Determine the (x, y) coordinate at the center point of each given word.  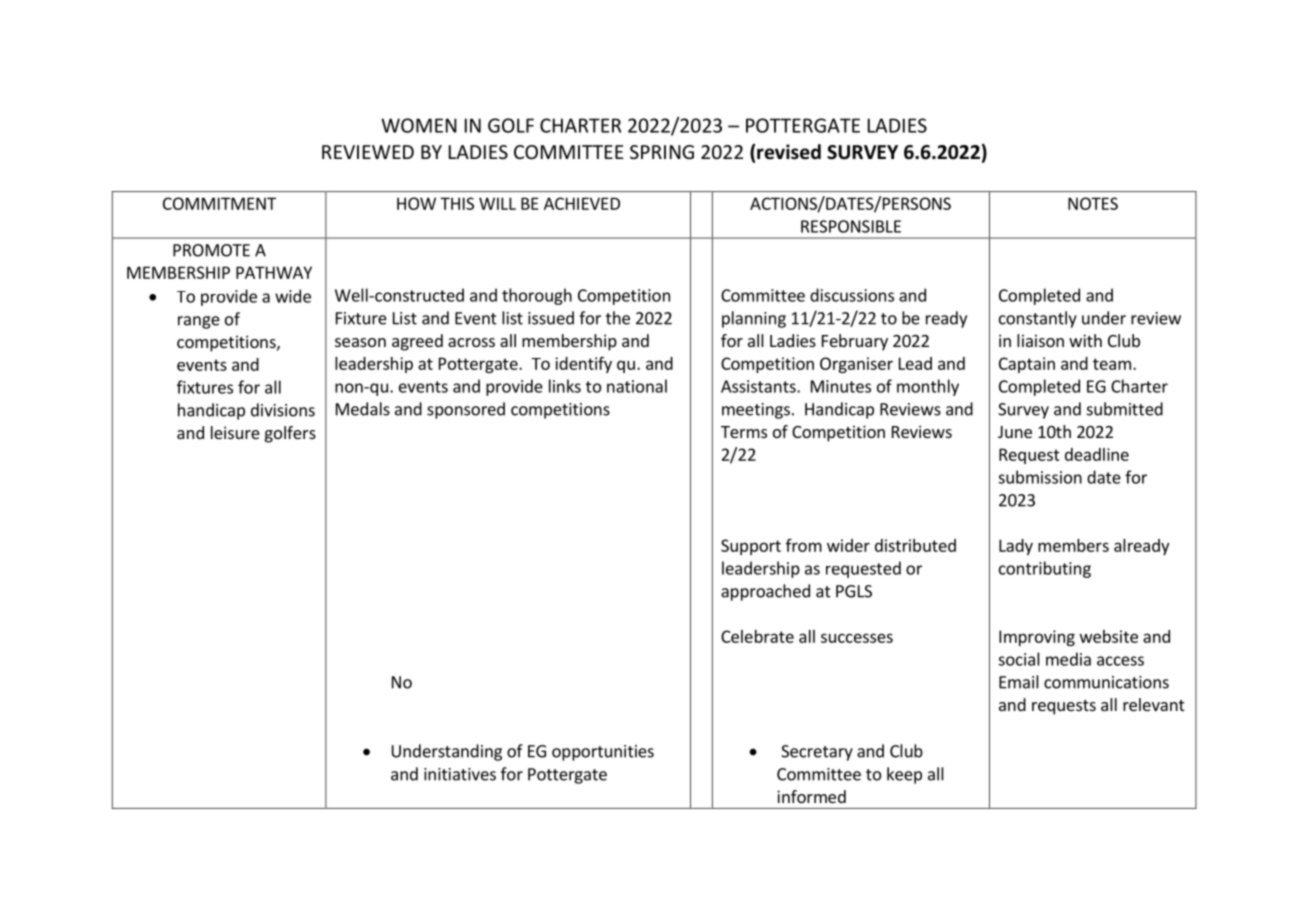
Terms (744, 432)
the (618, 318)
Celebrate (757, 636)
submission (1040, 477)
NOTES (1093, 203)
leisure (235, 432)
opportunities (603, 753)
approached (765, 592)
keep (904, 775)
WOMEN (419, 125)
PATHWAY (274, 272)
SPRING (662, 152)
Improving (1037, 638)
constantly (1038, 319)
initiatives (460, 774)
